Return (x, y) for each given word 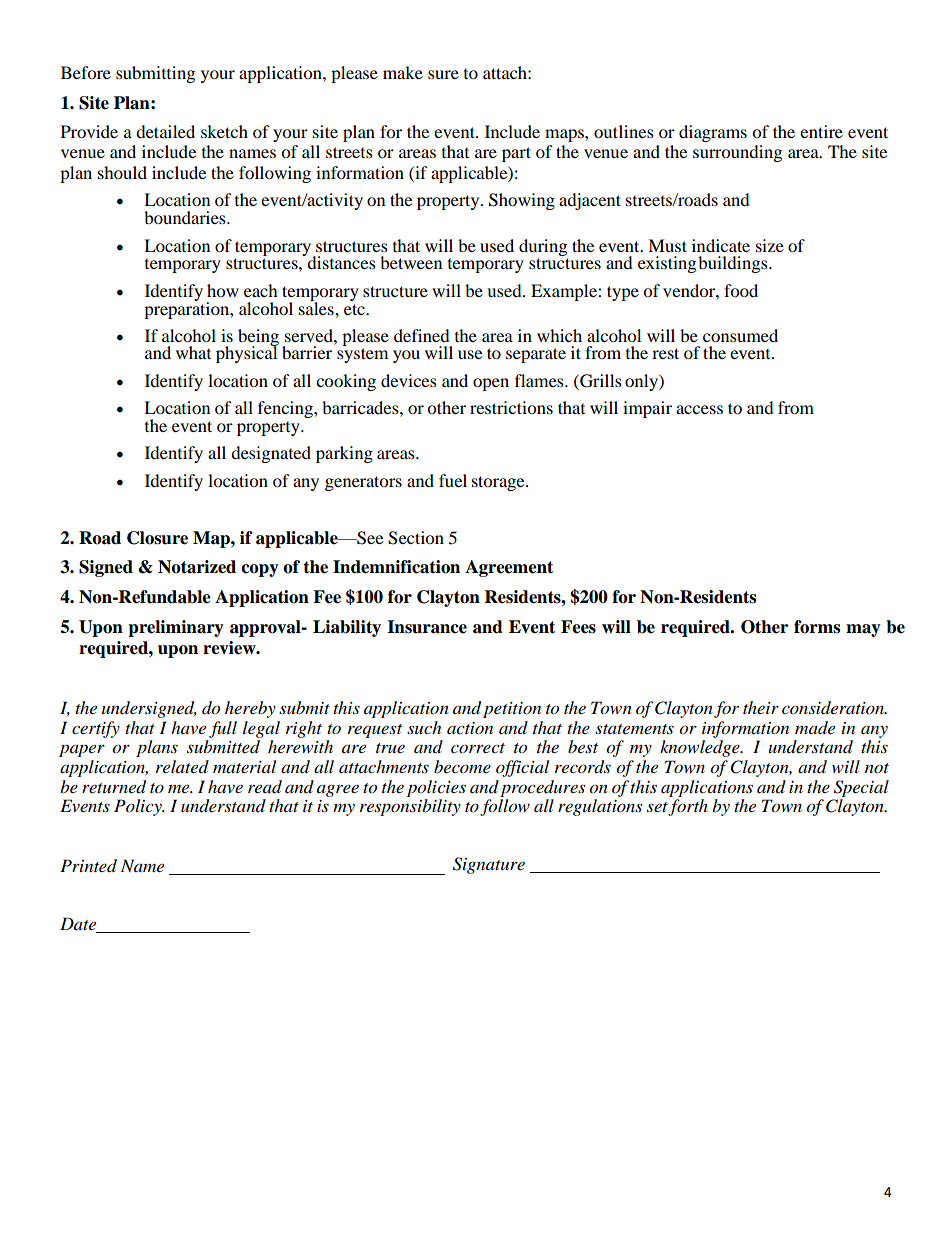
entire (821, 131)
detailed (165, 131)
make (403, 72)
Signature (489, 865)
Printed (88, 866)
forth (688, 807)
